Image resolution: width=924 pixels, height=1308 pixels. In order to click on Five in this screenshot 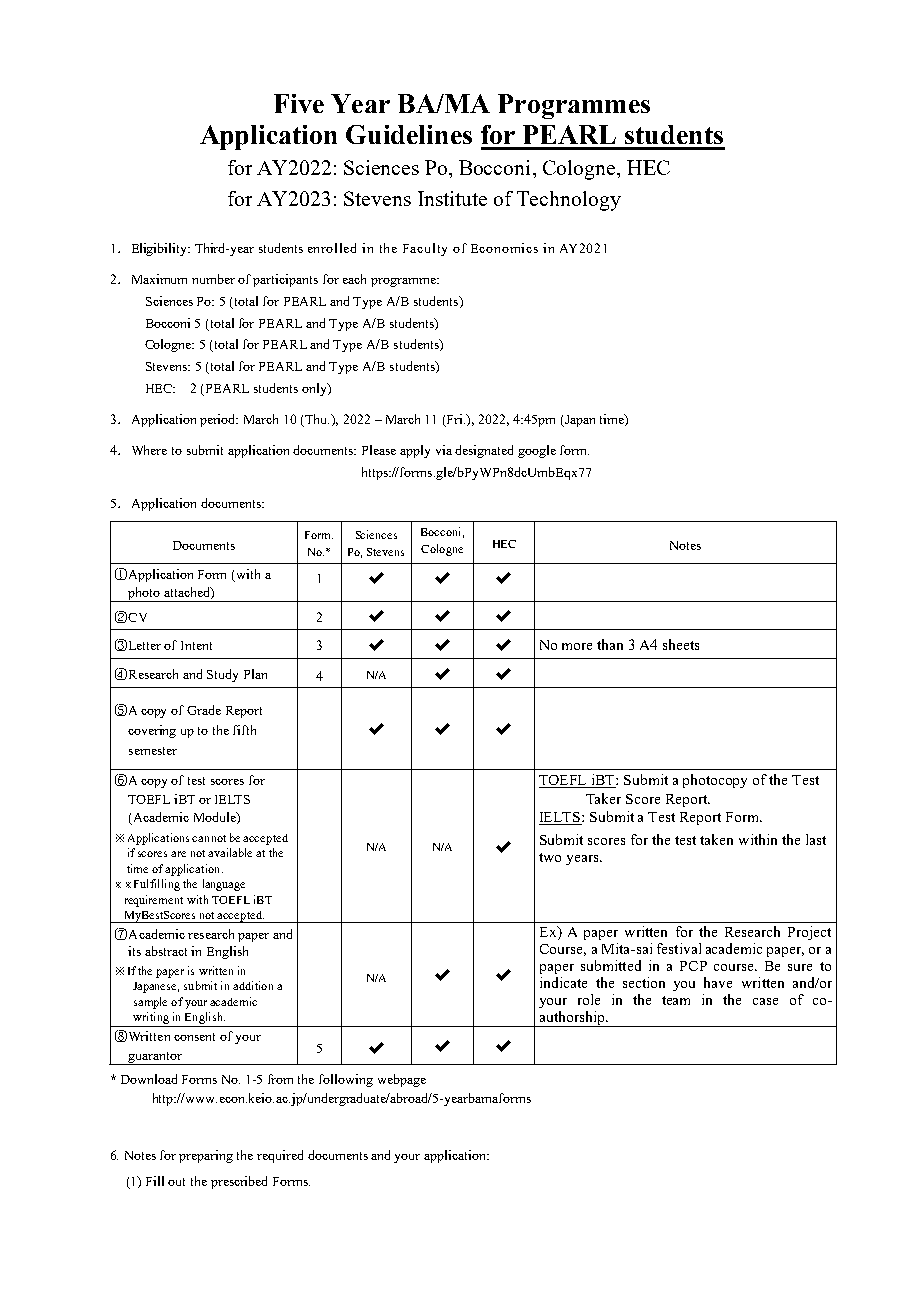, I will do `click(299, 103)`.
